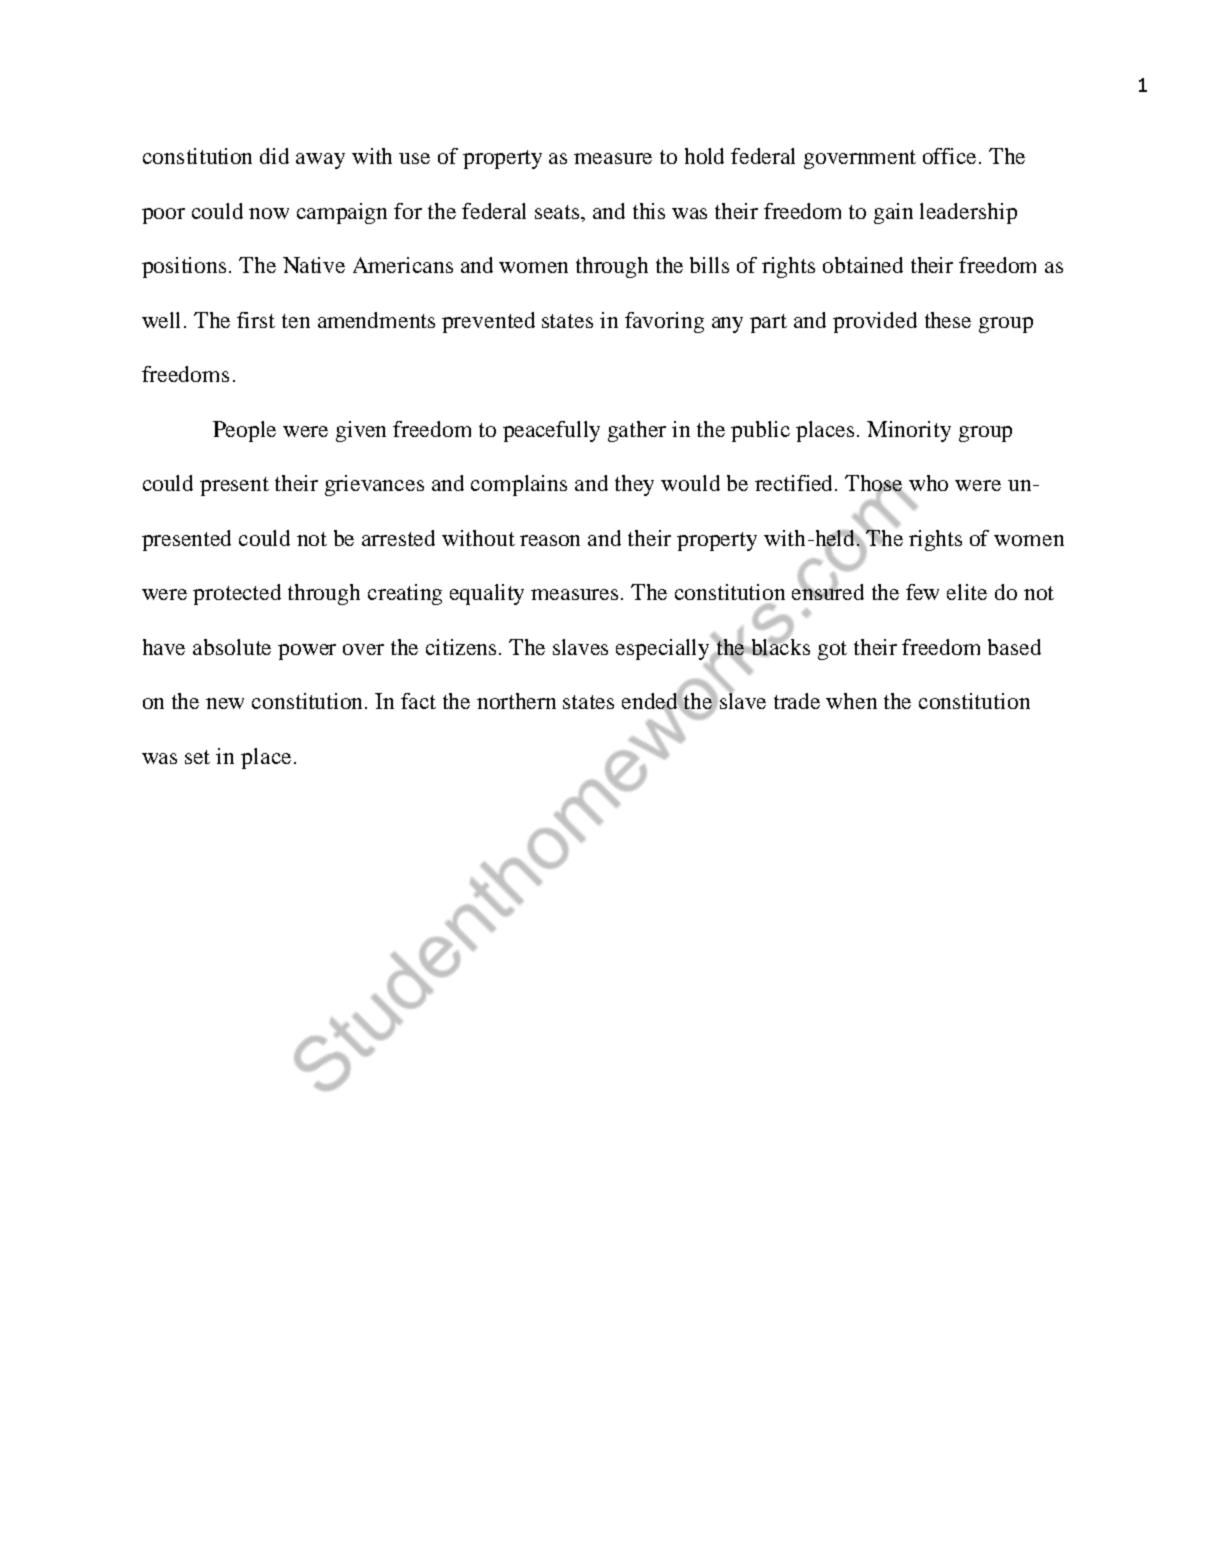  What do you see at coordinates (558, 212) in the document?
I see `seats` at bounding box center [558, 212].
